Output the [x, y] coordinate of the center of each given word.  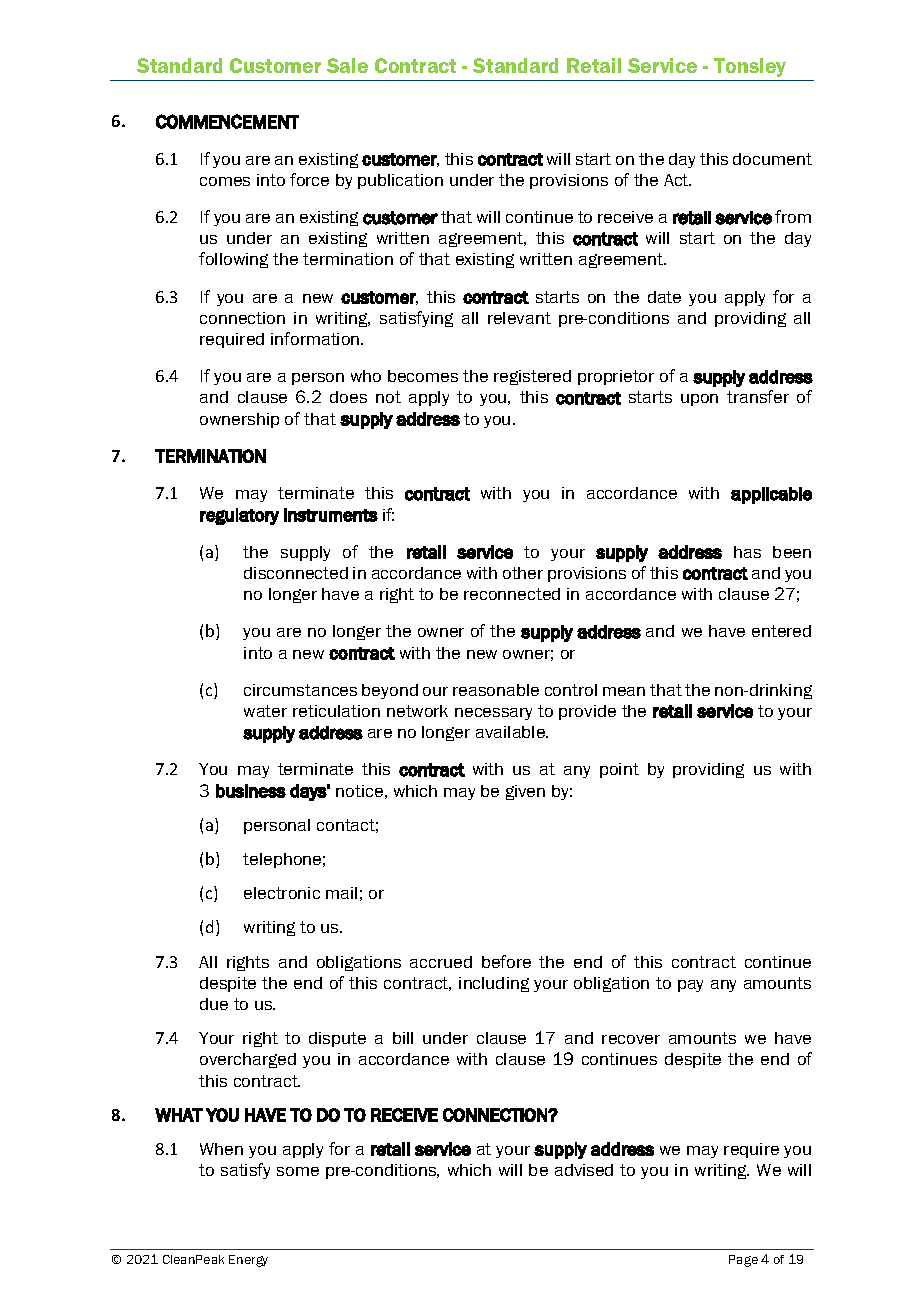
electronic [282, 893]
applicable [771, 495]
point [619, 770]
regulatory [239, 516]
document [772, 159]
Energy [248, 1261]
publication [400, 181]
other [523, 573]
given [525, 792]
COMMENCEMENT [227, 121]
